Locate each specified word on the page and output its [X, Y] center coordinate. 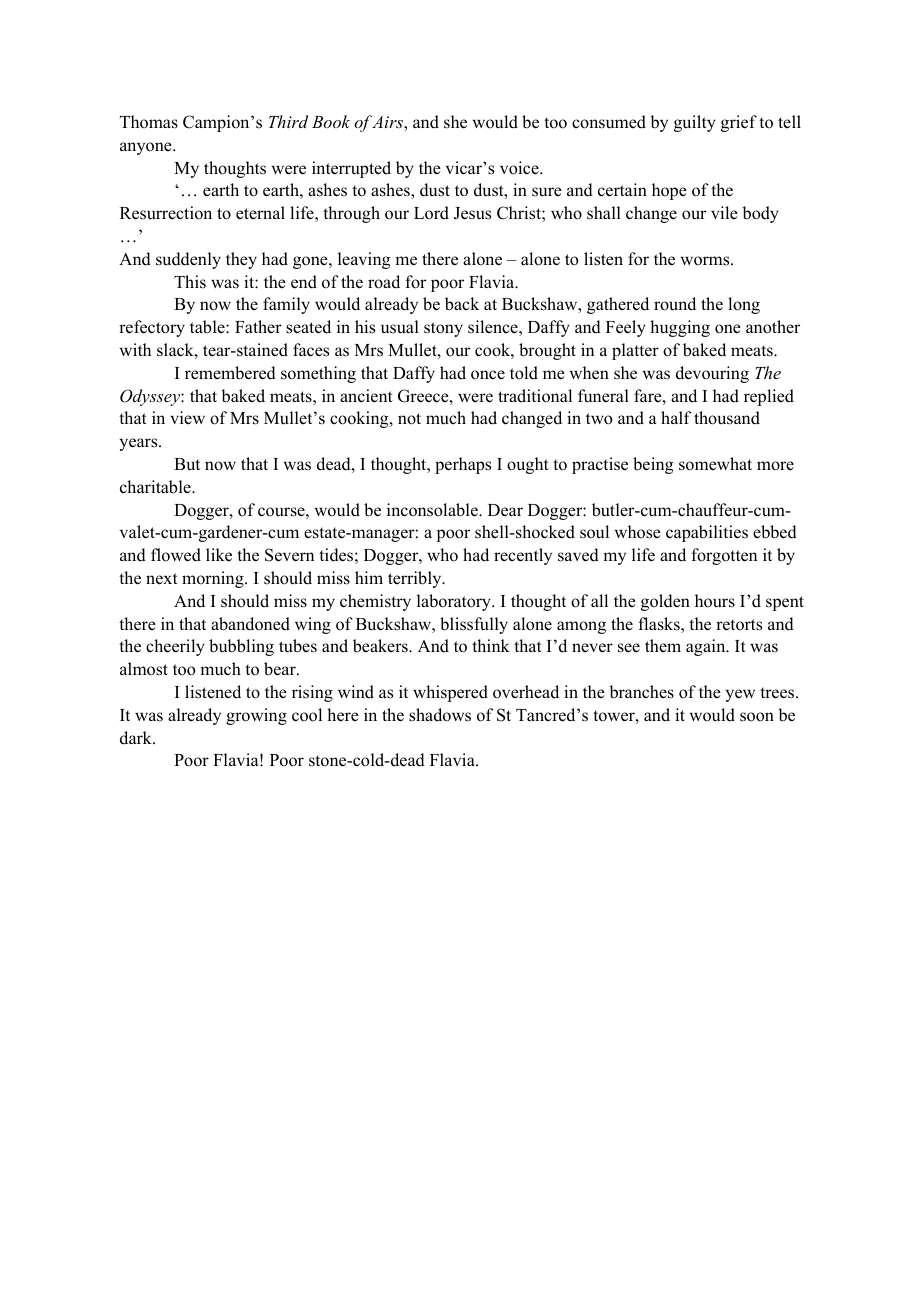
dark [137, 738]
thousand [727, 418]
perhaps [463, 465]
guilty [695, 123]
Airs [388, 123]
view [187, 417]
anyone [147, 148]
